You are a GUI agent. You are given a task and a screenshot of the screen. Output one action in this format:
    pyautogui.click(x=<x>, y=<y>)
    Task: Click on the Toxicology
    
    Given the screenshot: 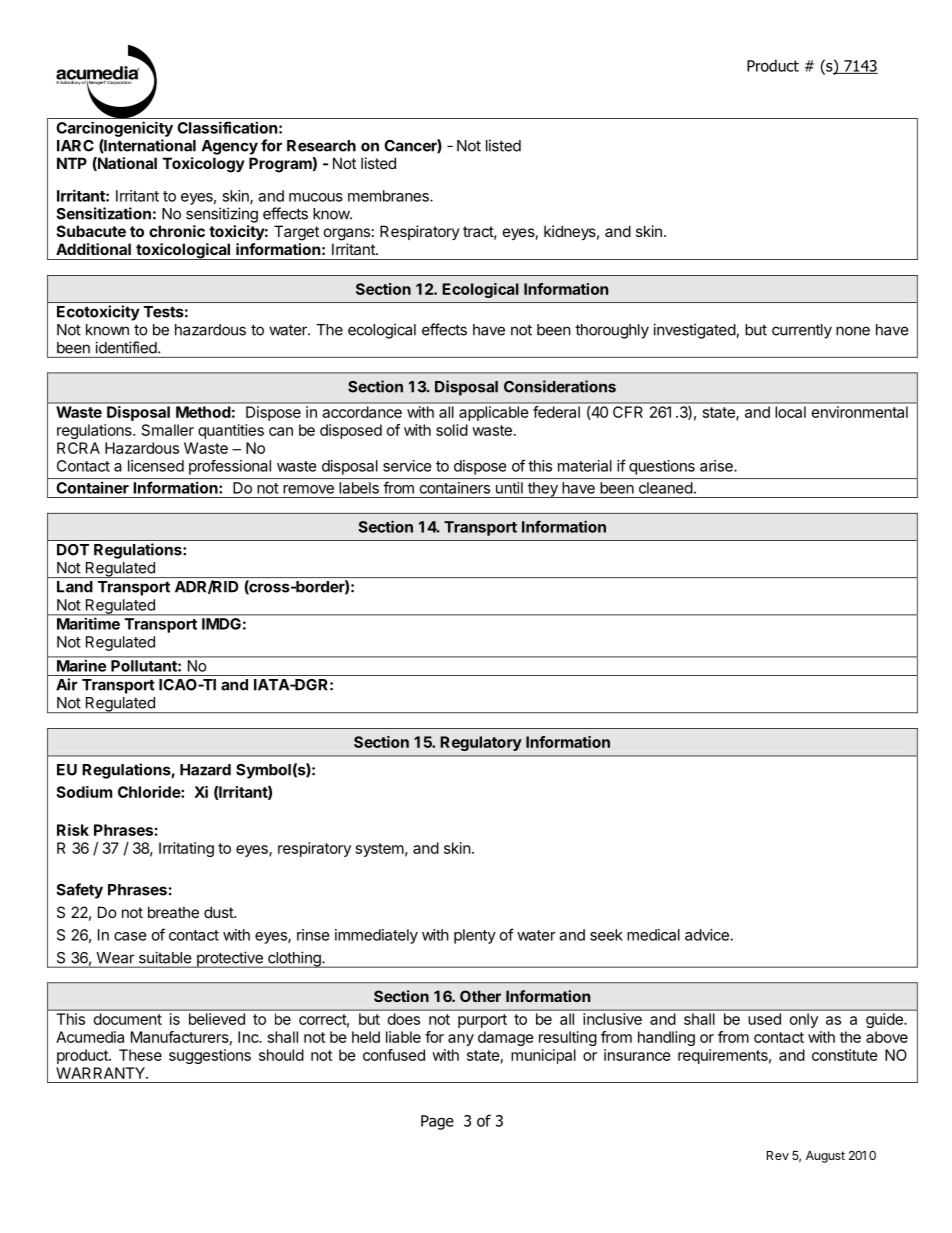 What is the action you would take?
    pyautogui.click(x=204, y=165)
